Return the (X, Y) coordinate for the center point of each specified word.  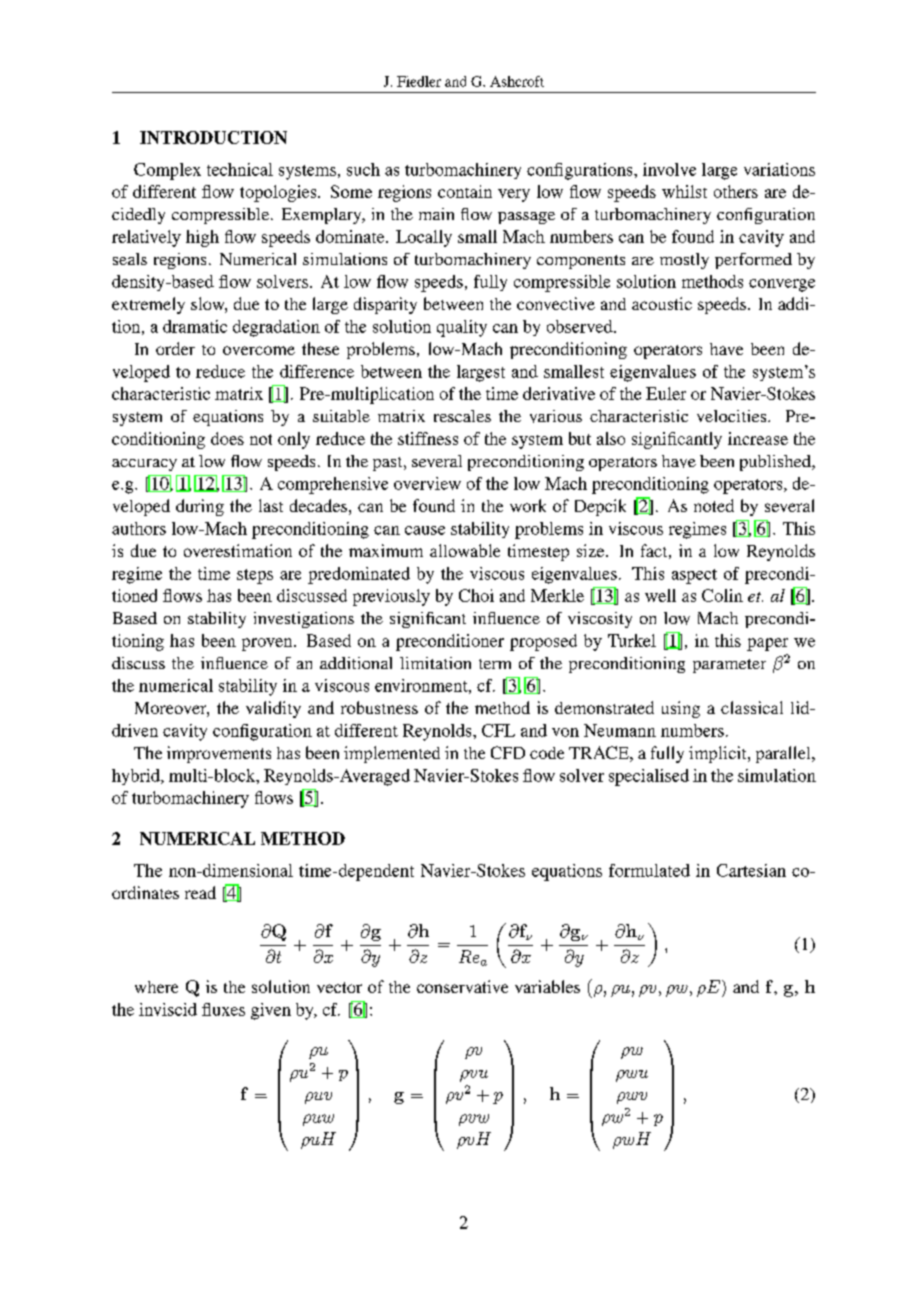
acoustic (662, 303)
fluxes (223, 1009)
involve (669, 169)
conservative (462, 986)
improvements (219, 754)
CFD (508, 752)
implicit (719, 754)
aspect (694, 576)
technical (240, 169)
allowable (465, 550)
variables (547, 986)
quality (462, 328)
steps (255, 576)
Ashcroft (517, 81)
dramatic (195, 326)
